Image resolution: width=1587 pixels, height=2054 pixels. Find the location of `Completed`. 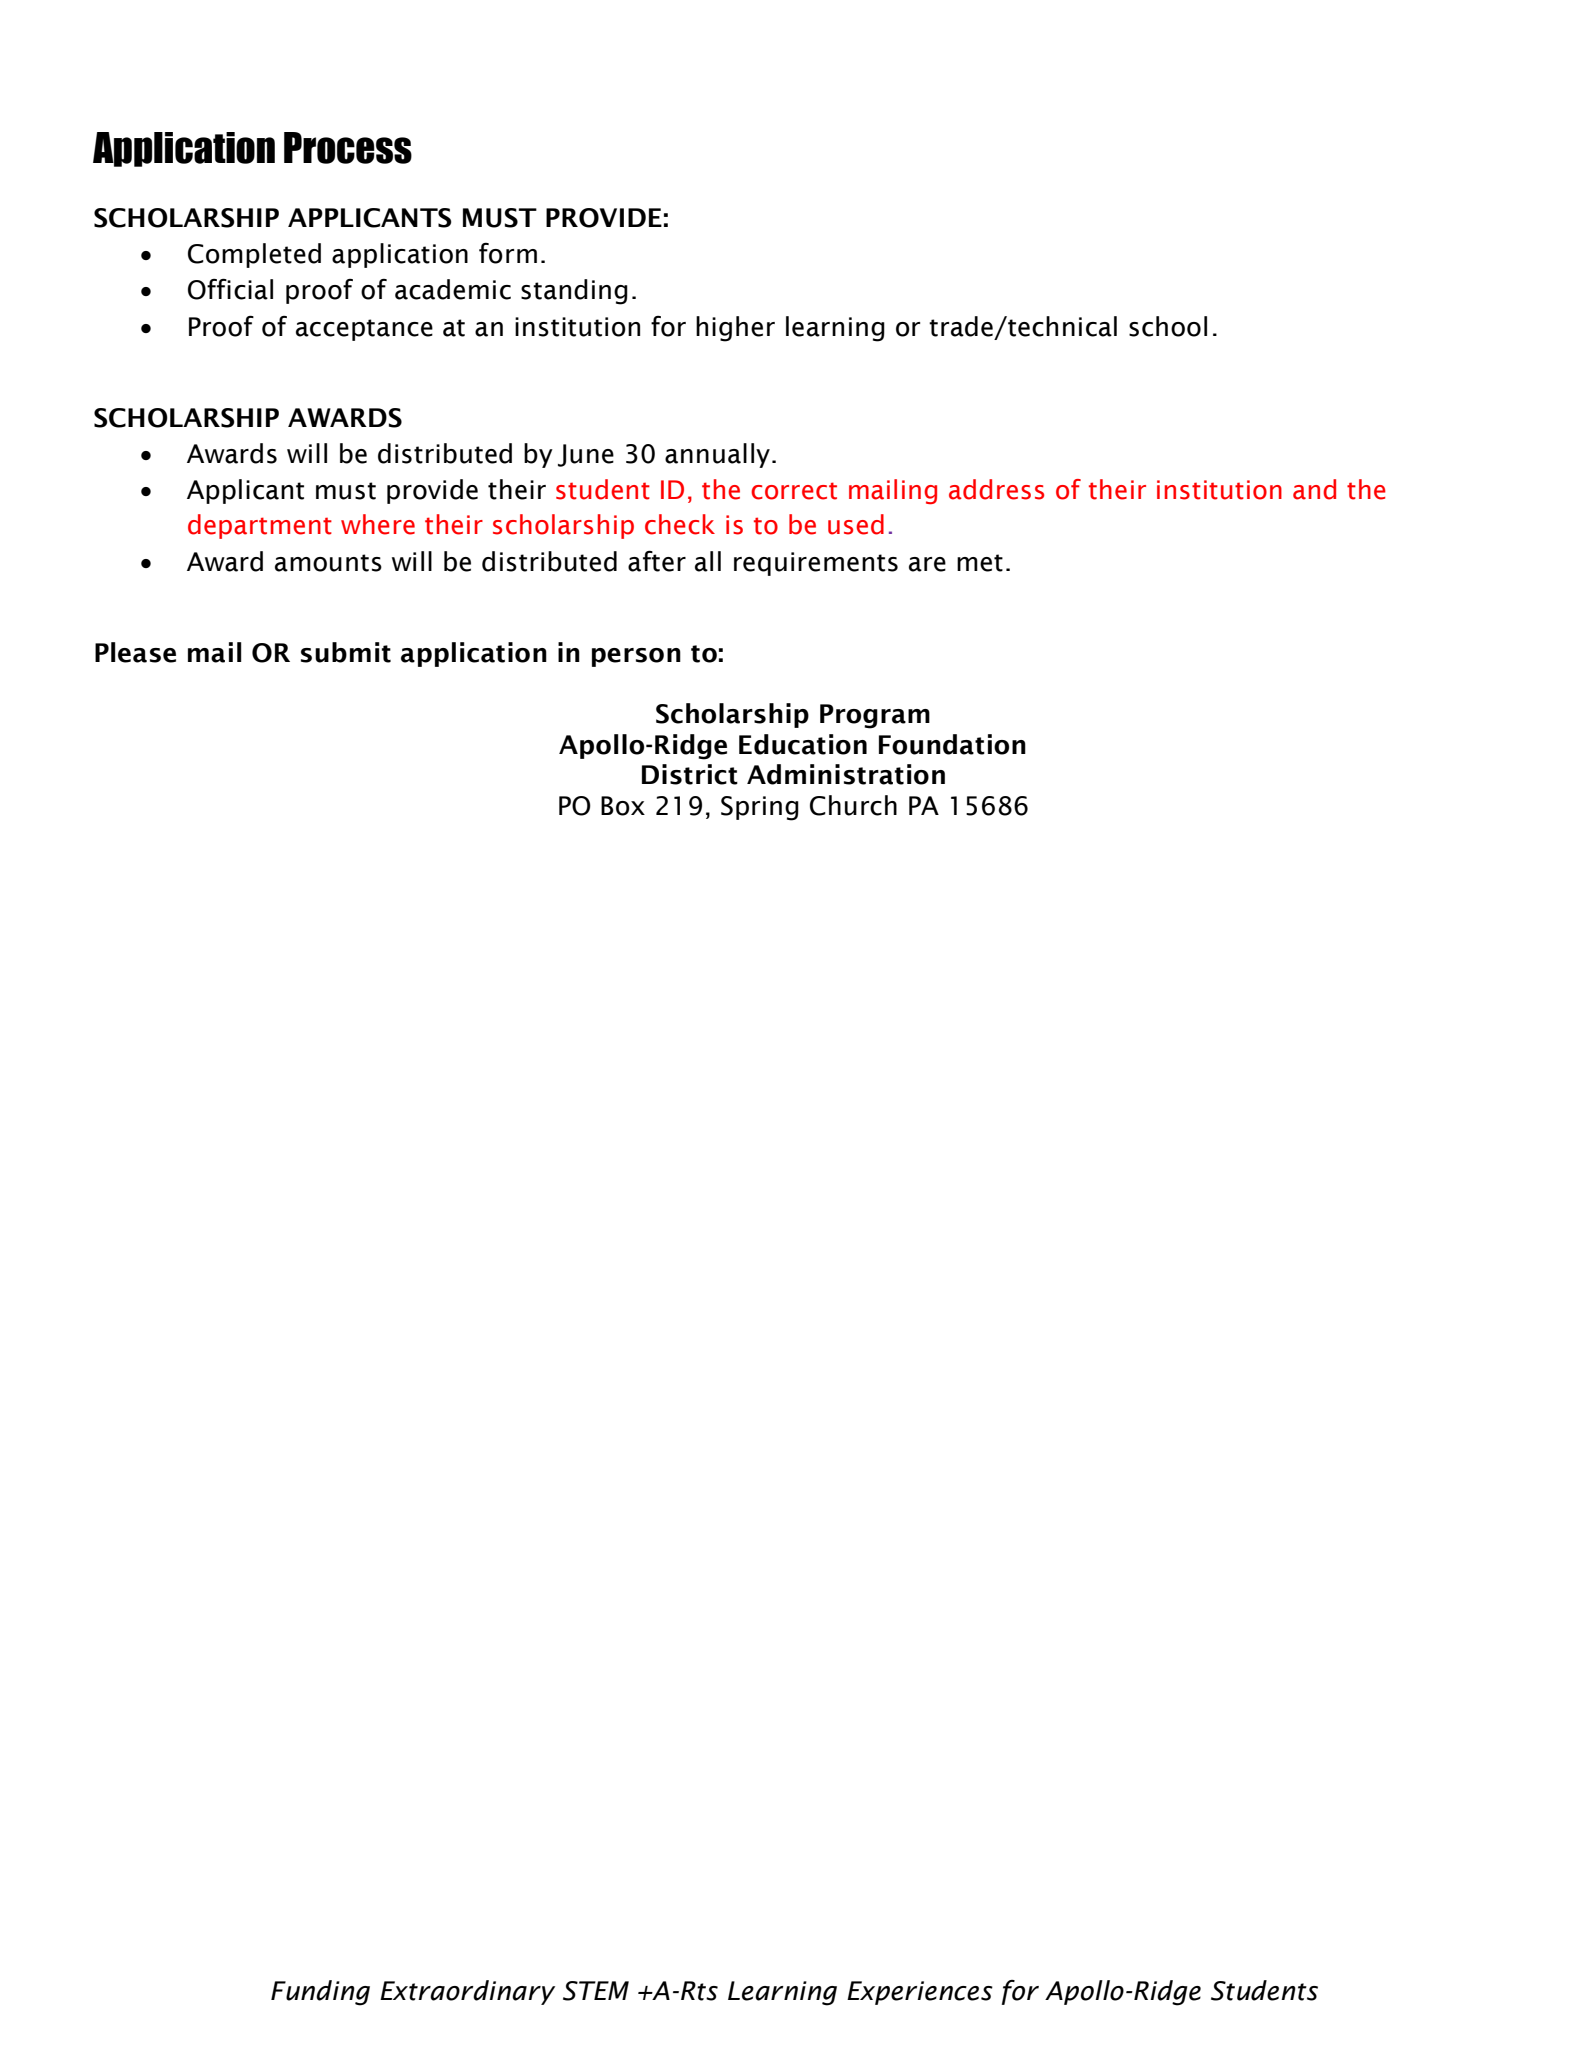

Completed is located at coordinates (254, 255).
